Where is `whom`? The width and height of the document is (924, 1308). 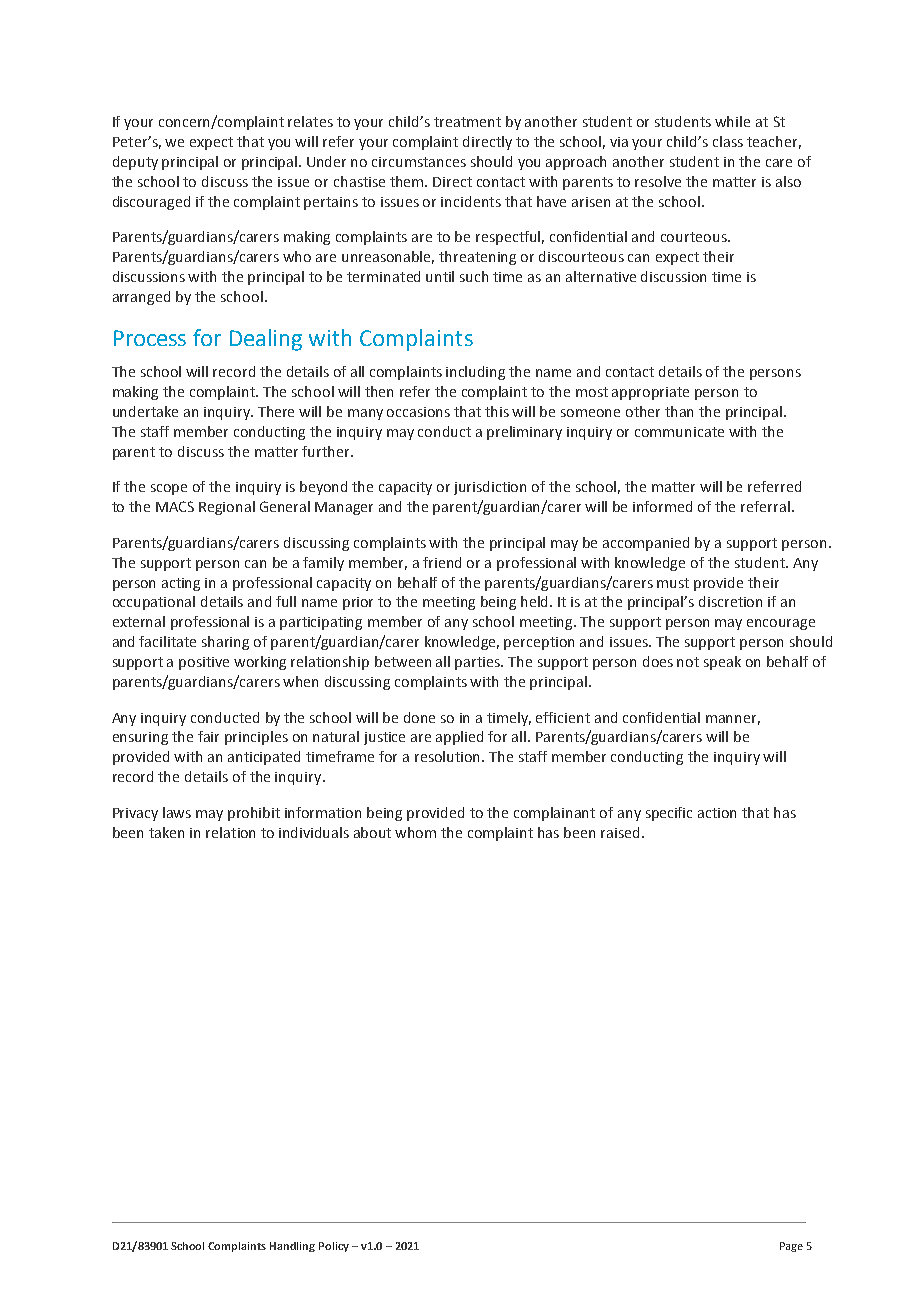 whom is located at coordinates (415, 832).
